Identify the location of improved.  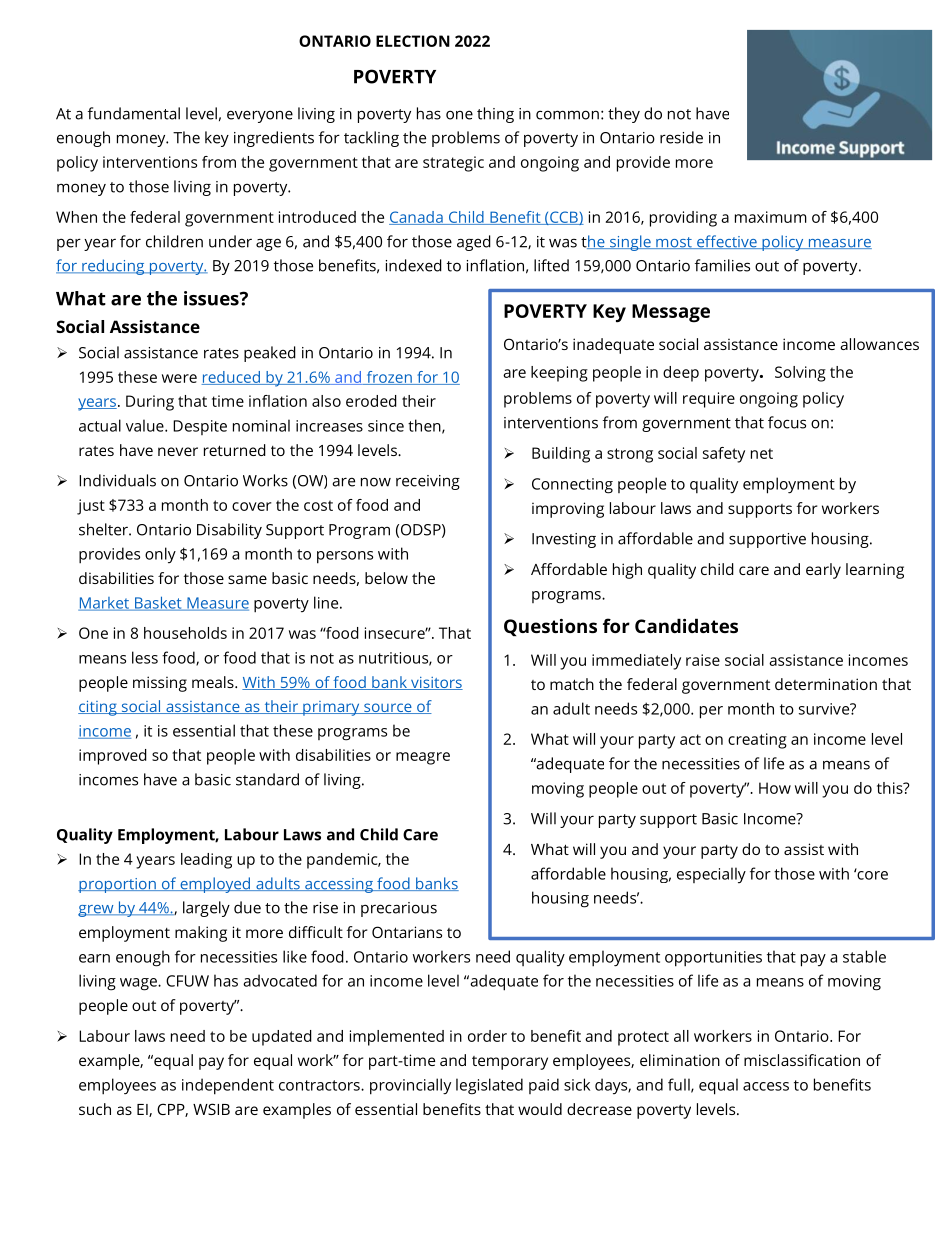
(113, 757).
